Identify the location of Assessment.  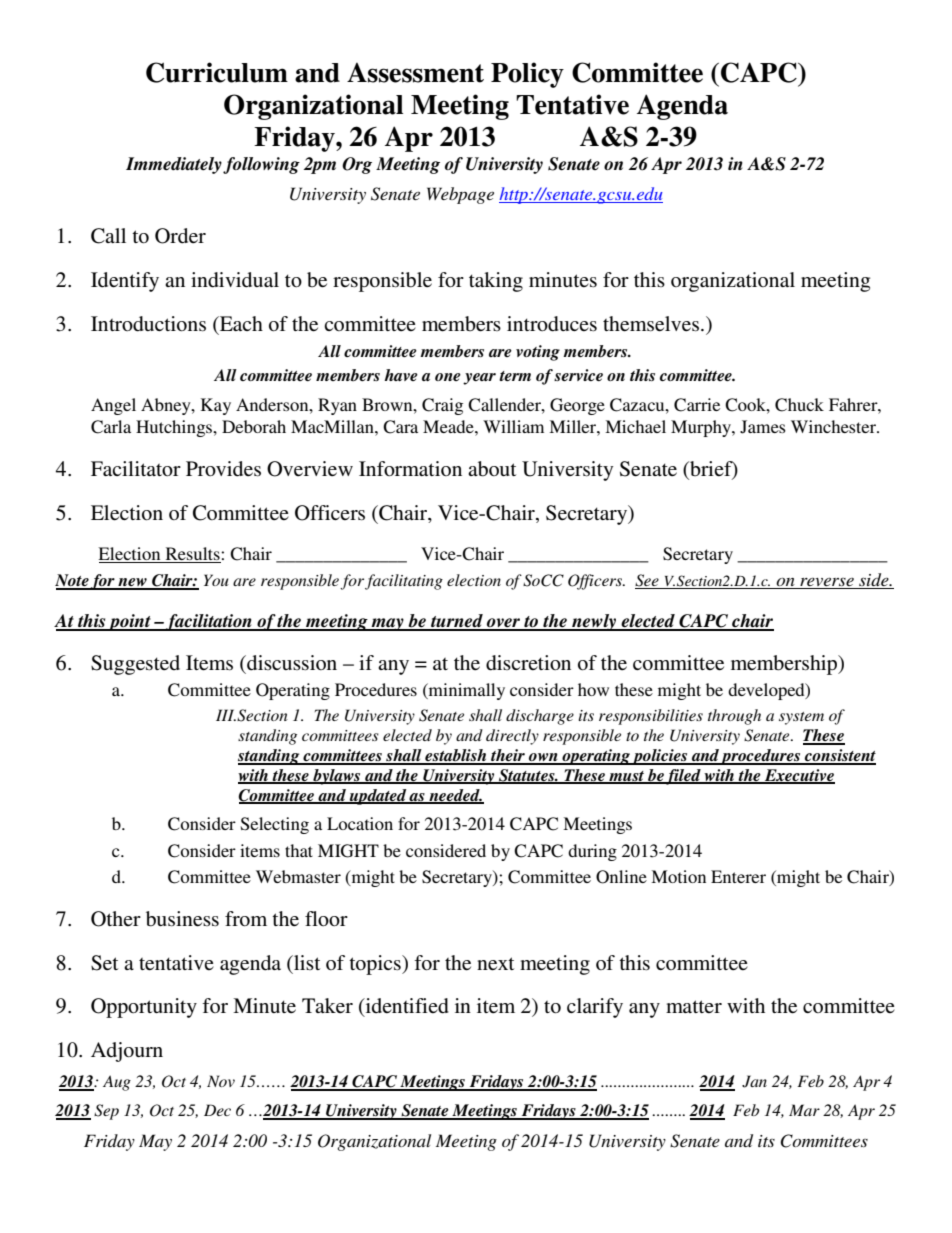
(415, 72).
